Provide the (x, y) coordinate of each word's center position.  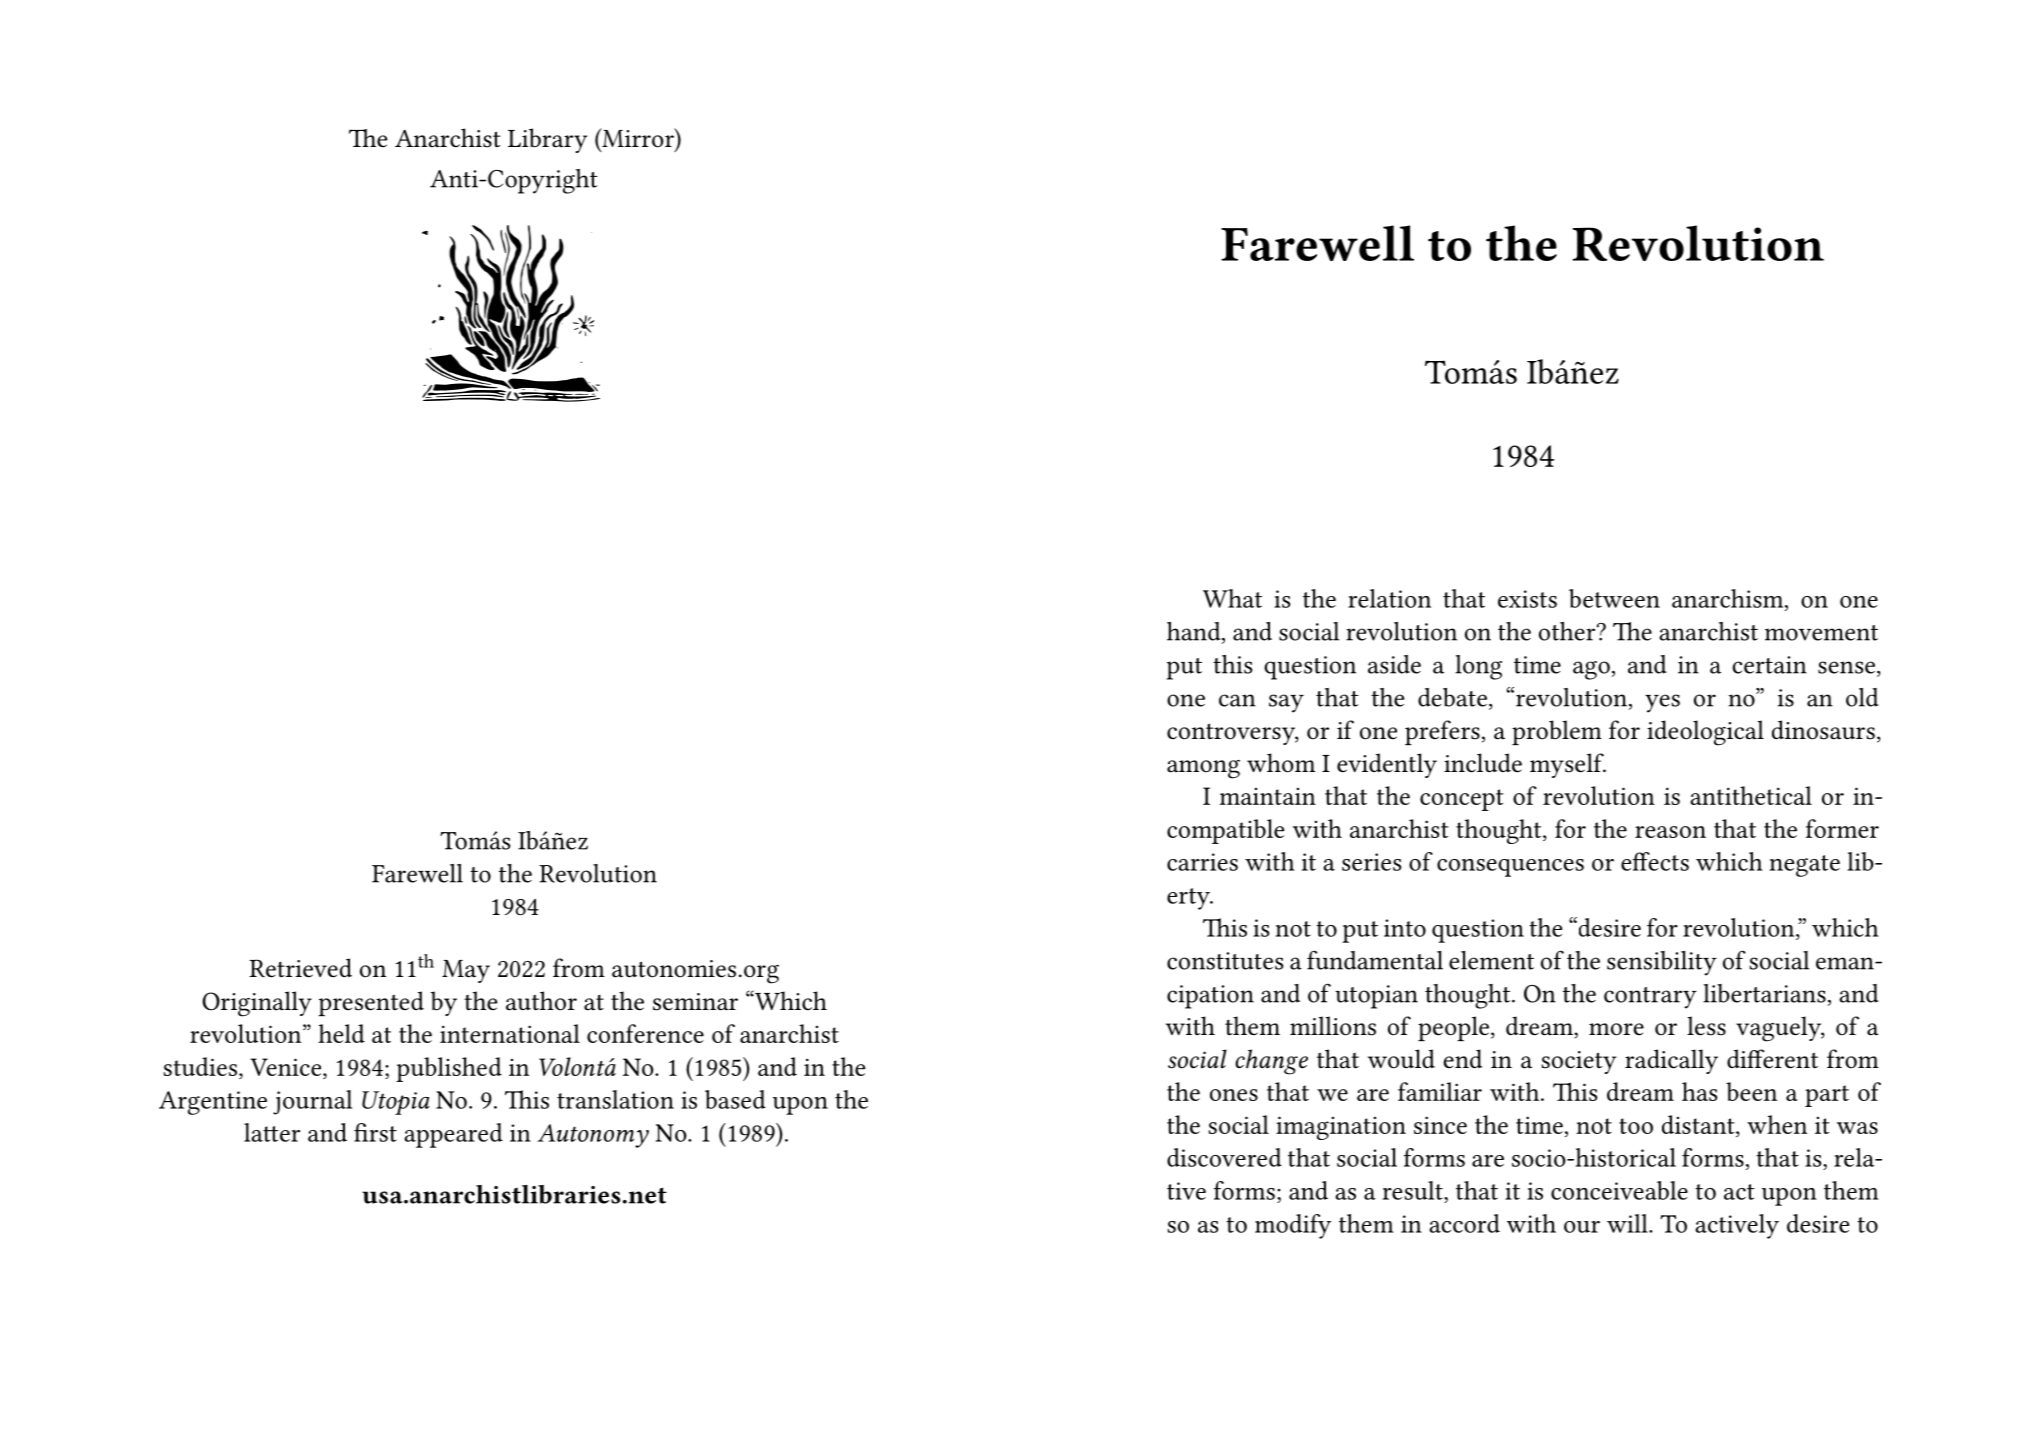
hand (1195, 632)
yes (1662, 703)
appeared (453, 1135)
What (1232, 598)
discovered (1224, 1157)
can (1237, 700)
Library (547, 140)
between (1614, 598)
